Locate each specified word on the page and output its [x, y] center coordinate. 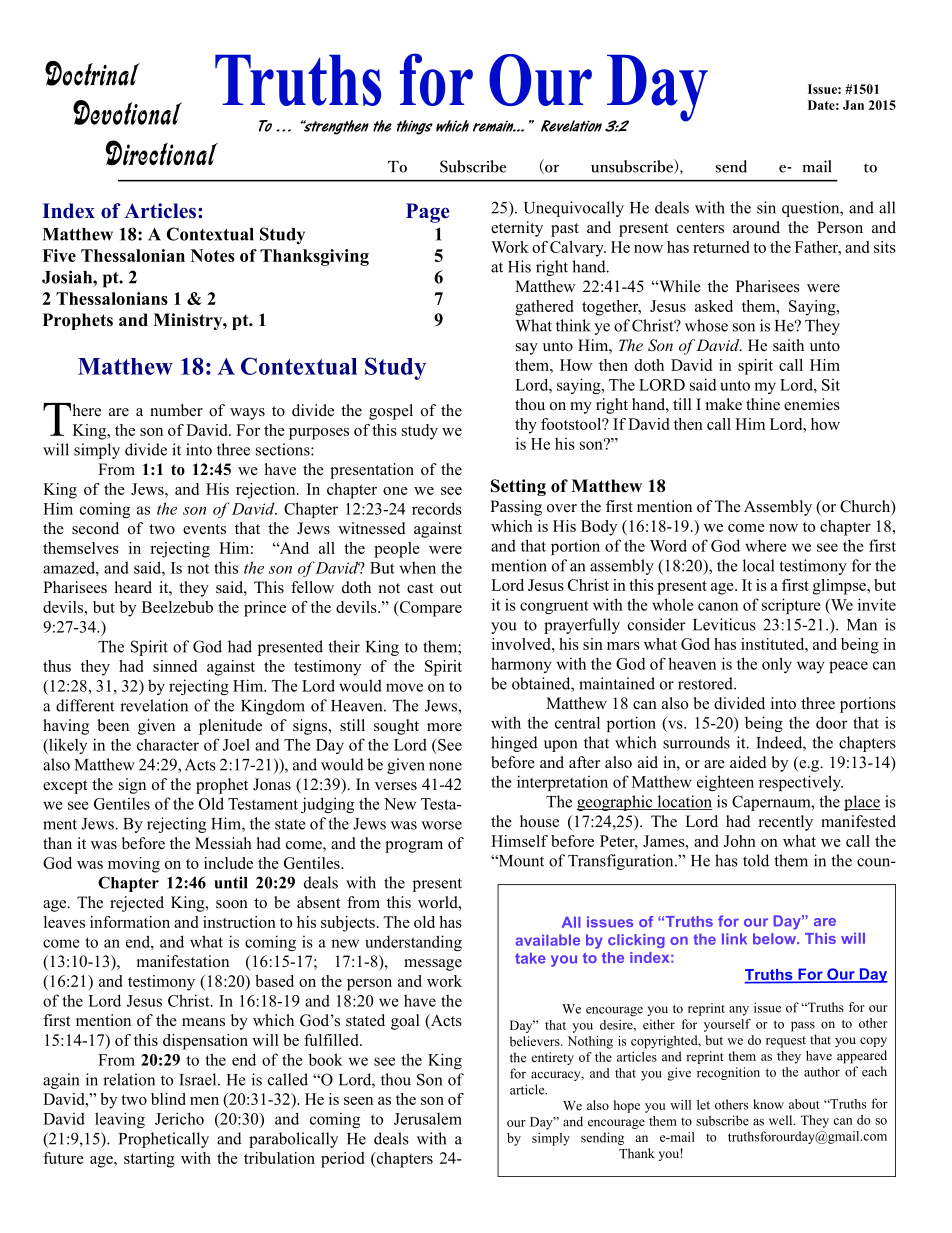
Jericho [179, 1118]
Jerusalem [428, 1119]
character [168, 744]
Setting [518, 487]
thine [763, 404]
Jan [853, 105]
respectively [801, 783]
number [176, 410]
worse [441, 825]
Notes [213, 255]
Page [428, 213]
